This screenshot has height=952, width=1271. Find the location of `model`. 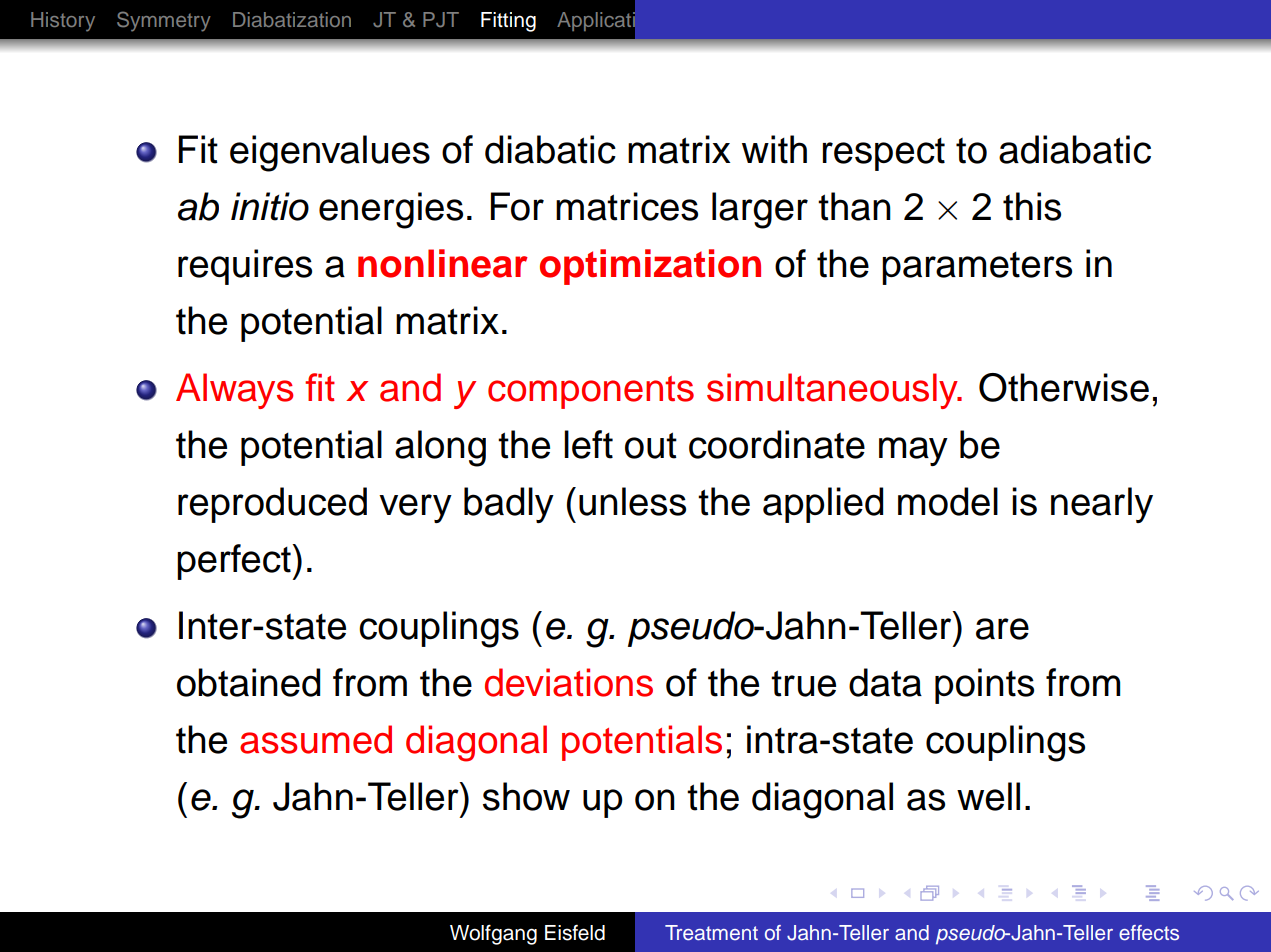

model is located at coordinates (948, 501).
